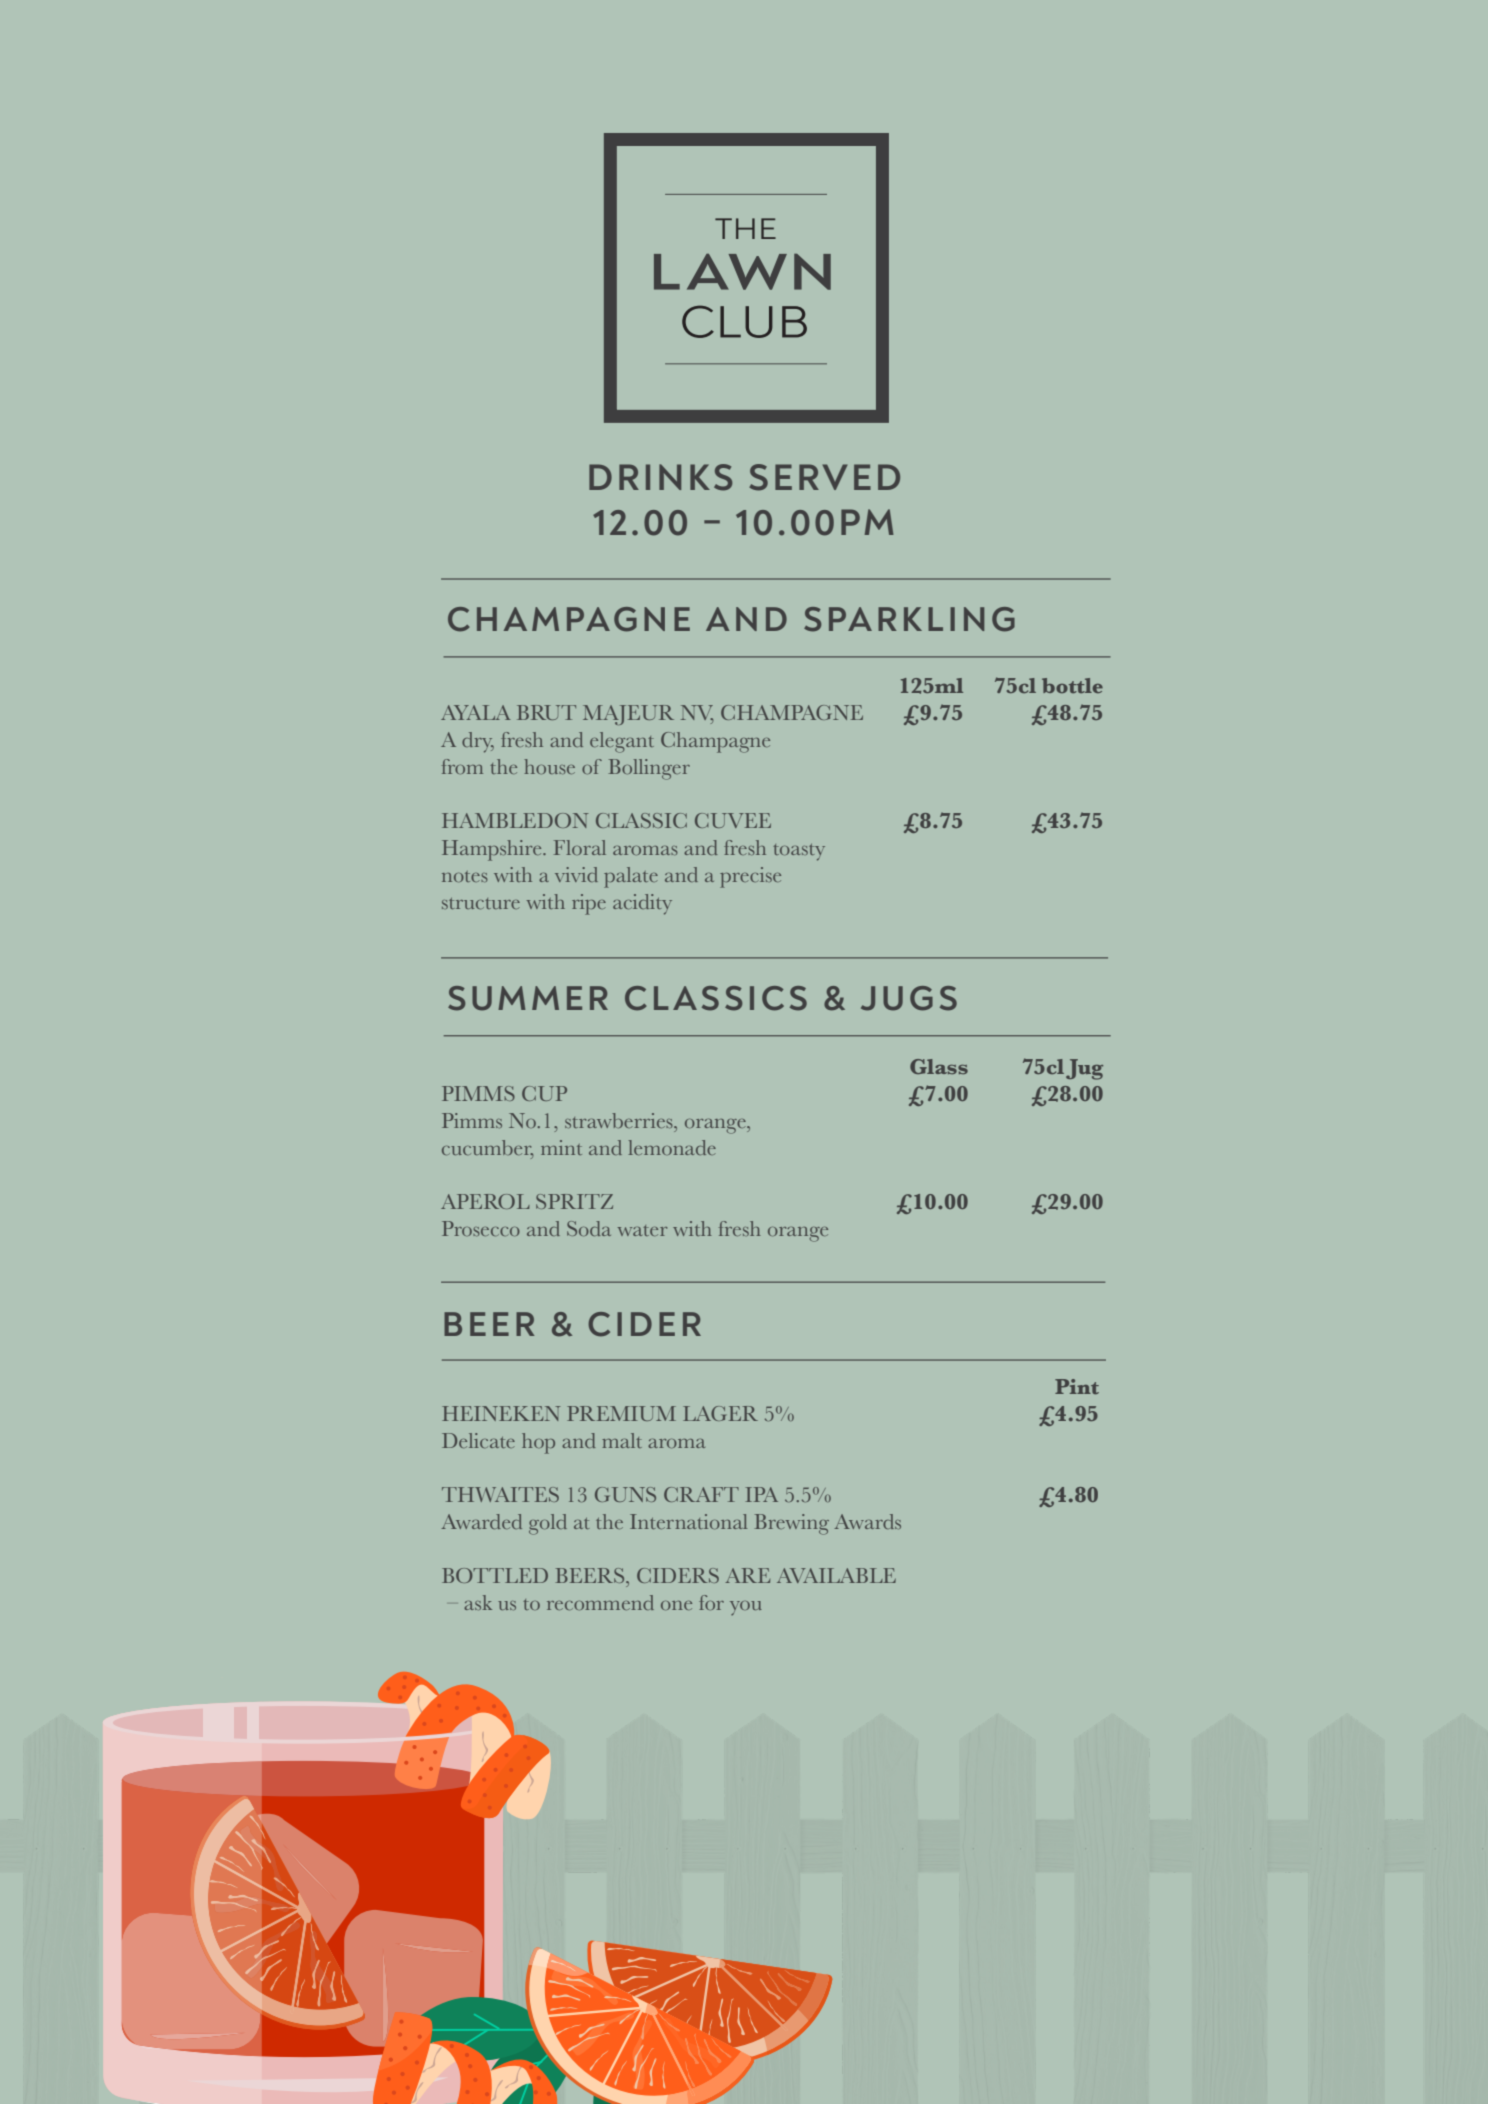  Describe the element at coordinates (824, 477) in the image. I see `SERVED` at that location.
